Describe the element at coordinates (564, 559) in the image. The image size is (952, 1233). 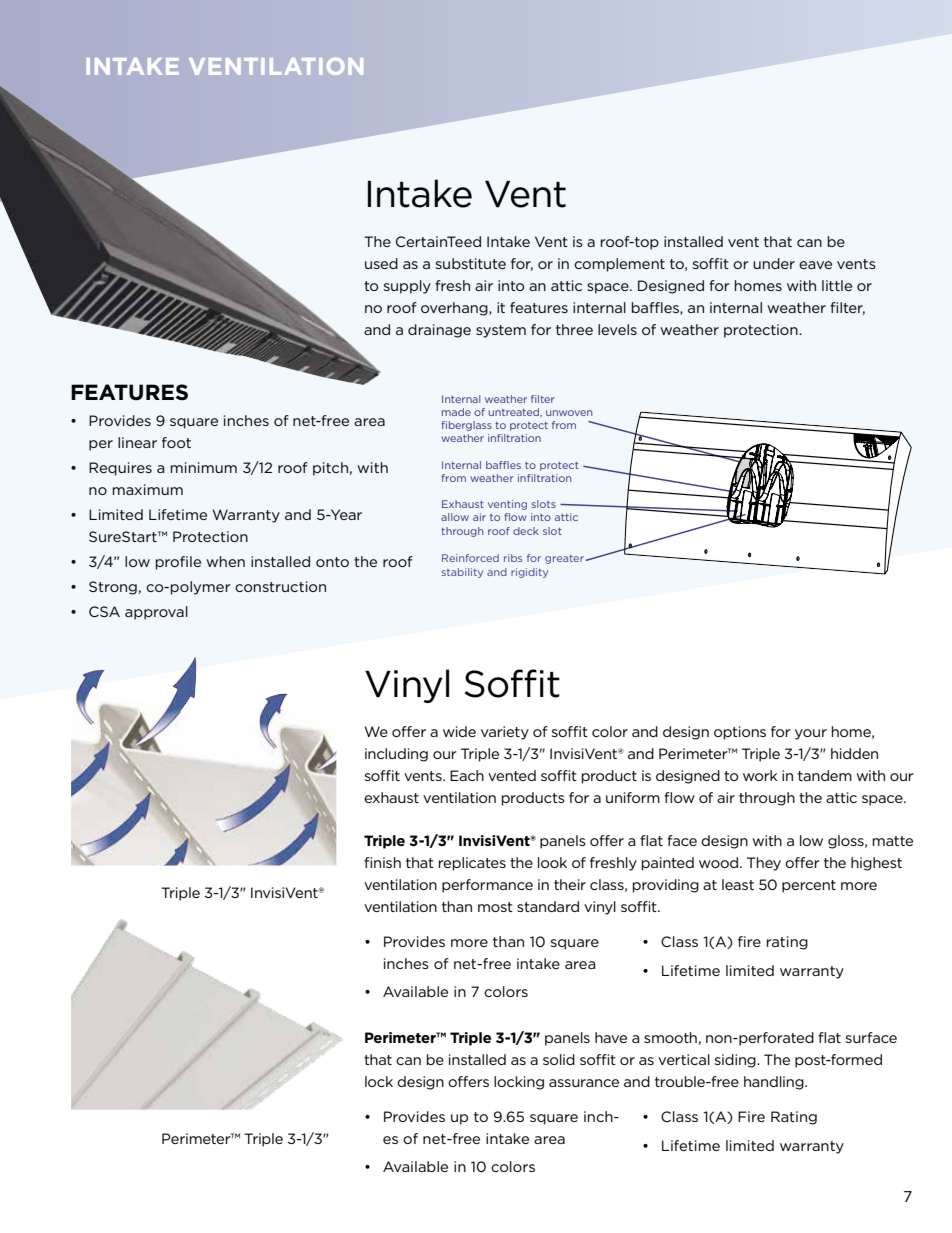
I see `greater` at that location.
